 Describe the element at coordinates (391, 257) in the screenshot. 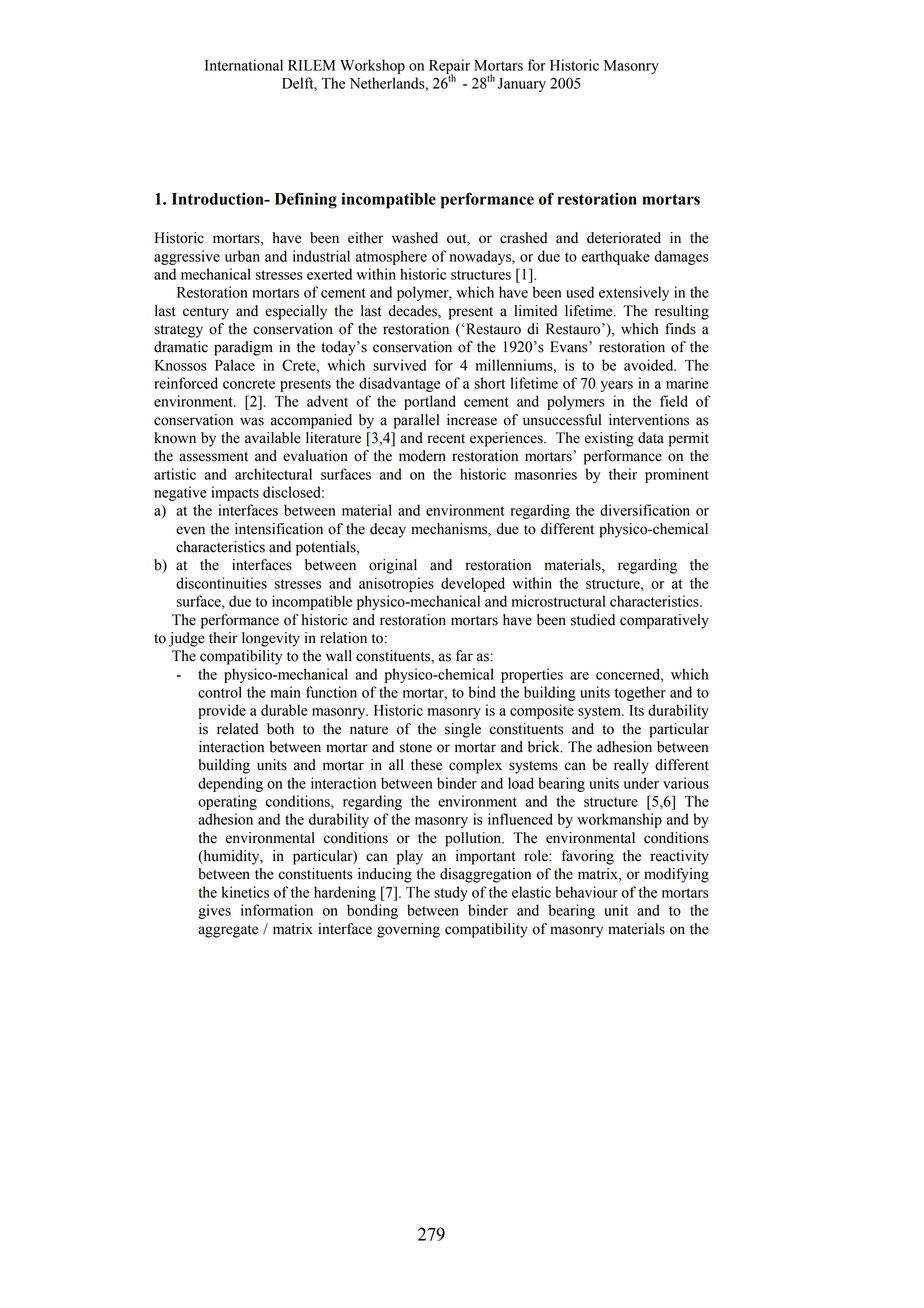

I see `atmosphere` at that location.
